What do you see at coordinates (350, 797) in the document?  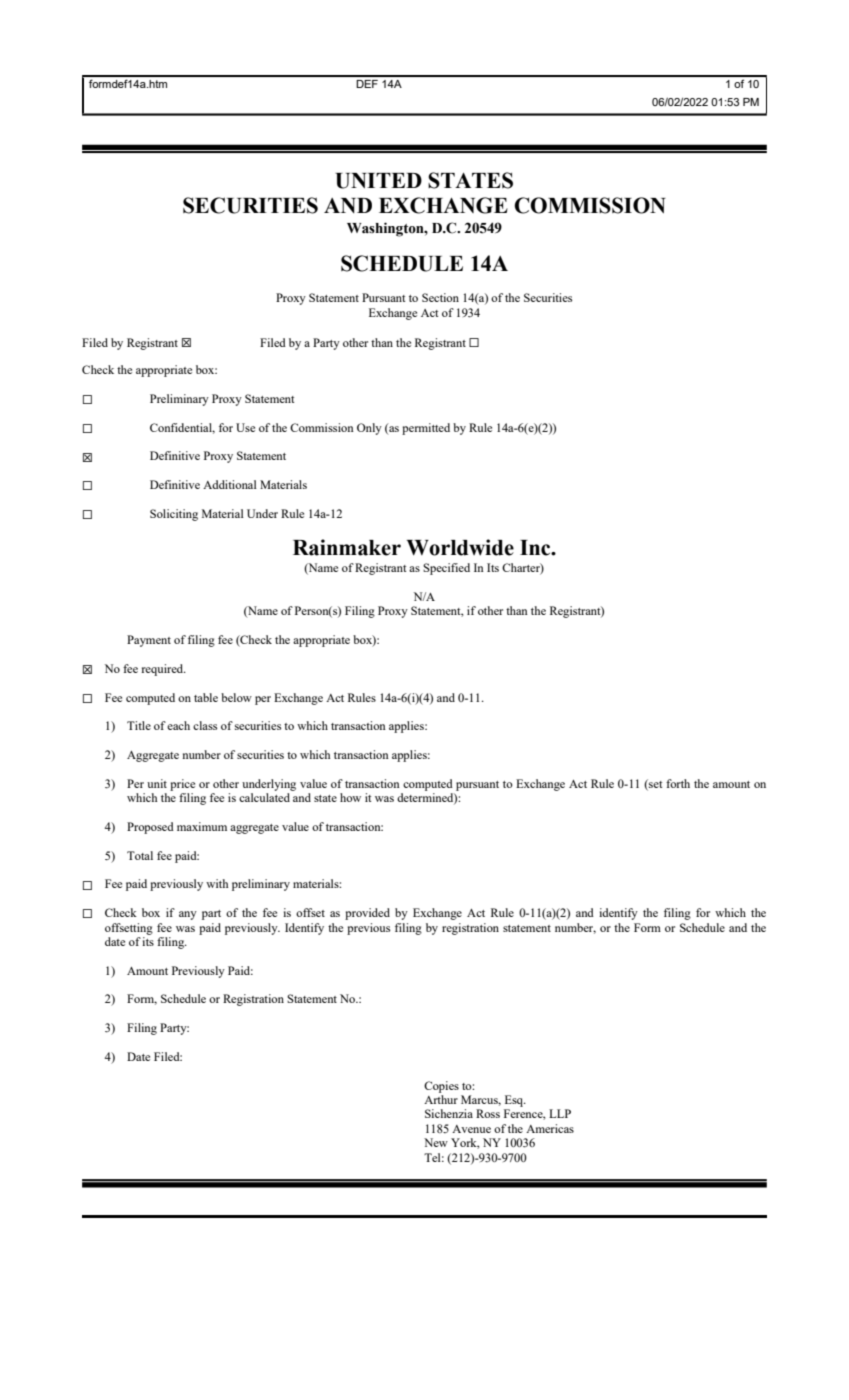 I see `how` at bounding box center [350, 797].
